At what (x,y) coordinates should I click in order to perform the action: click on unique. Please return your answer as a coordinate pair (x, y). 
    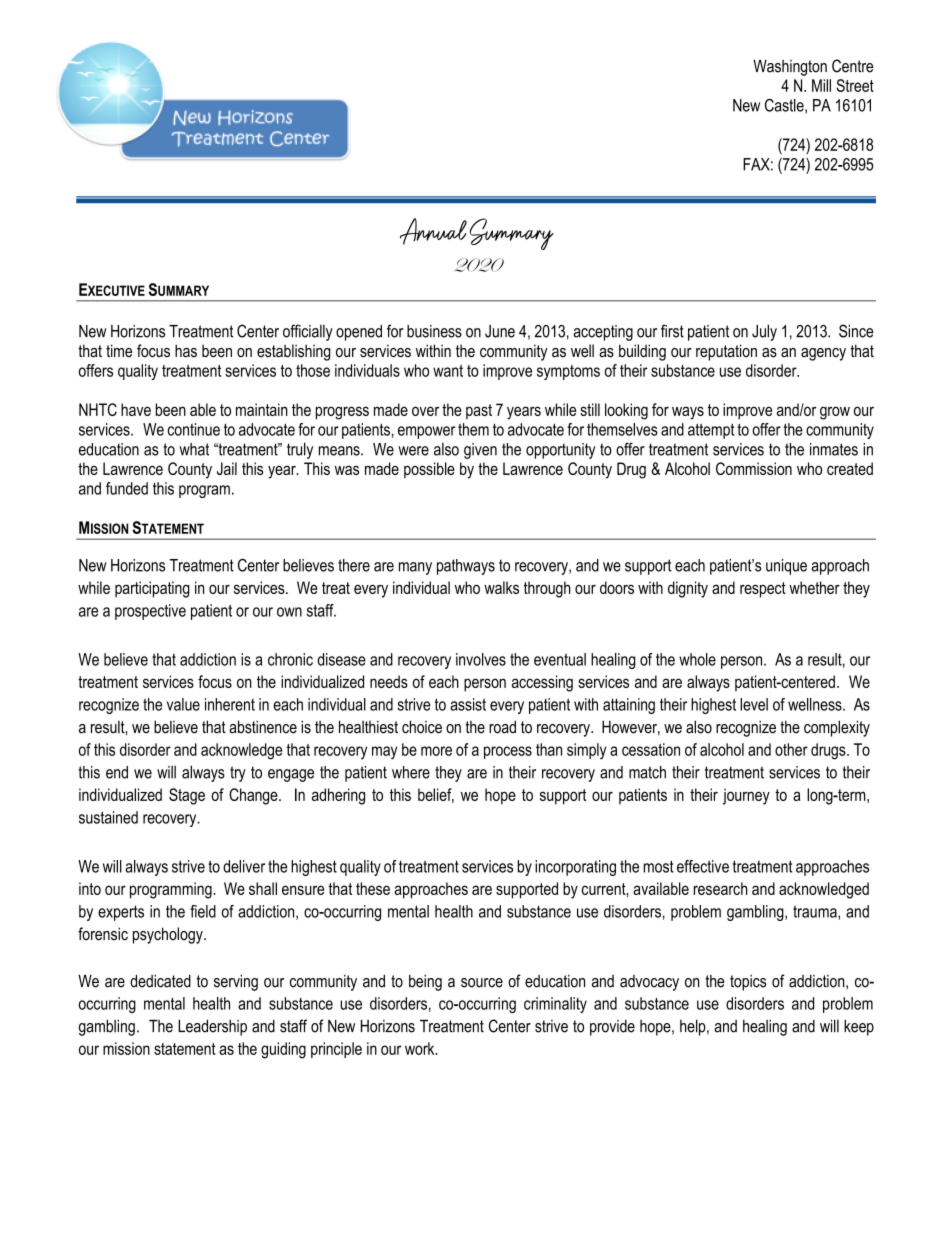
    Looking at the image, I should click on (786, 567).
